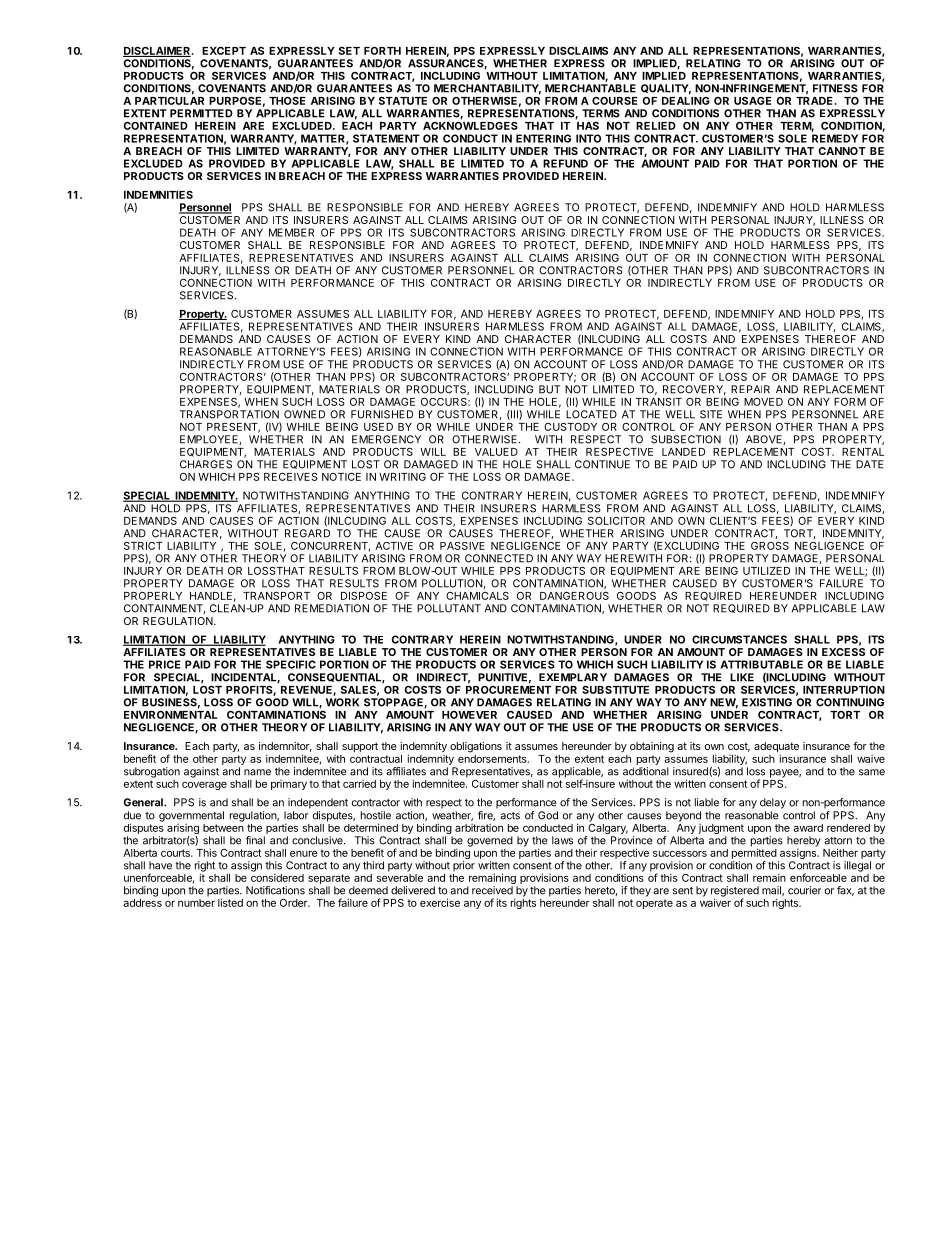 The image size is (952, 1233). I want to click on LOCATED, so click(591, 414).
